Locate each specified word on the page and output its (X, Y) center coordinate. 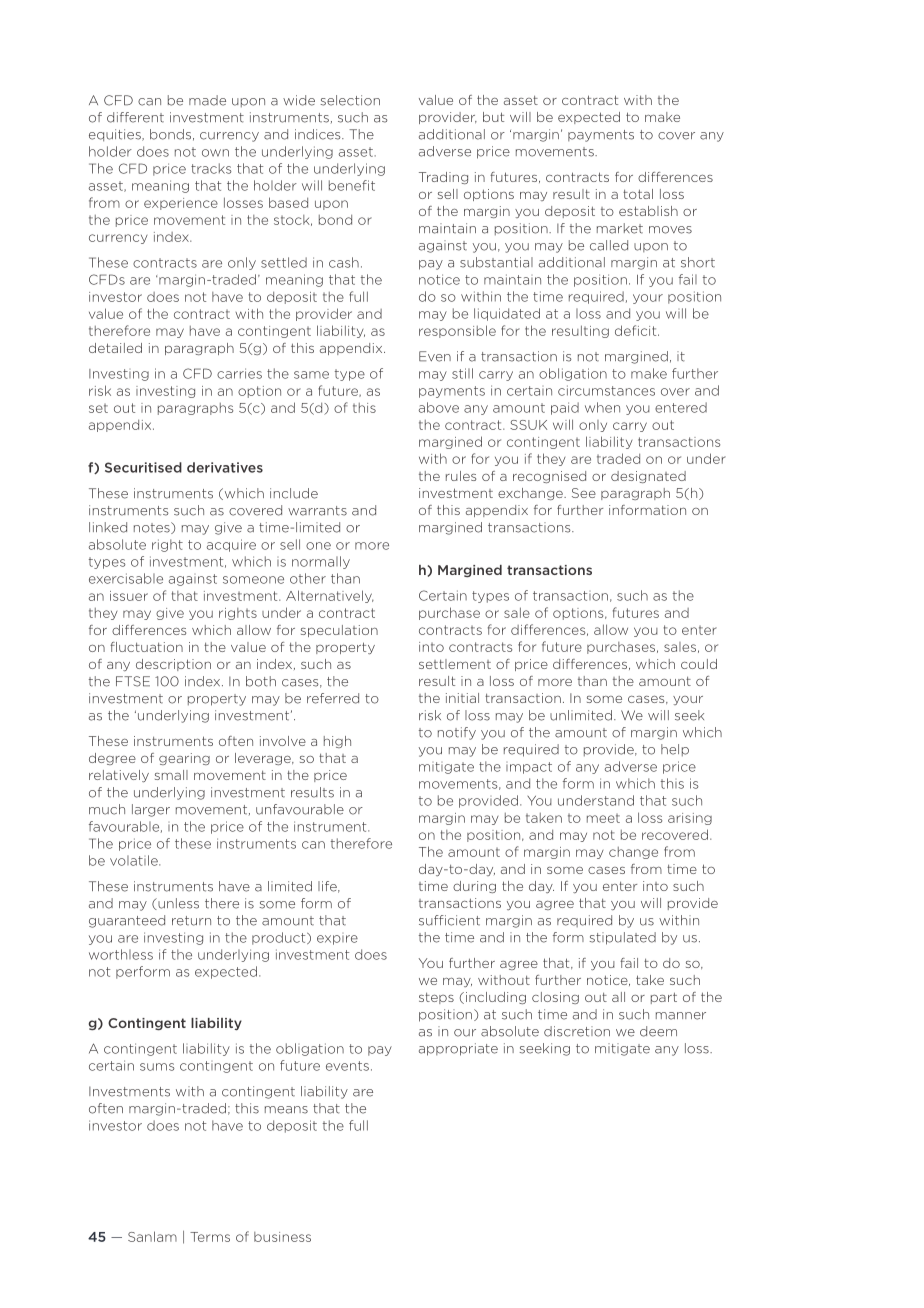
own (215, 153)
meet (603, 818)
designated (648, 477)
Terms (210, 1237)
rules (461, 476)
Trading (443, 178)
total (638, 194)
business (282, 1237)
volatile (135, 860)
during (474, 887)
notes (153, 528)
